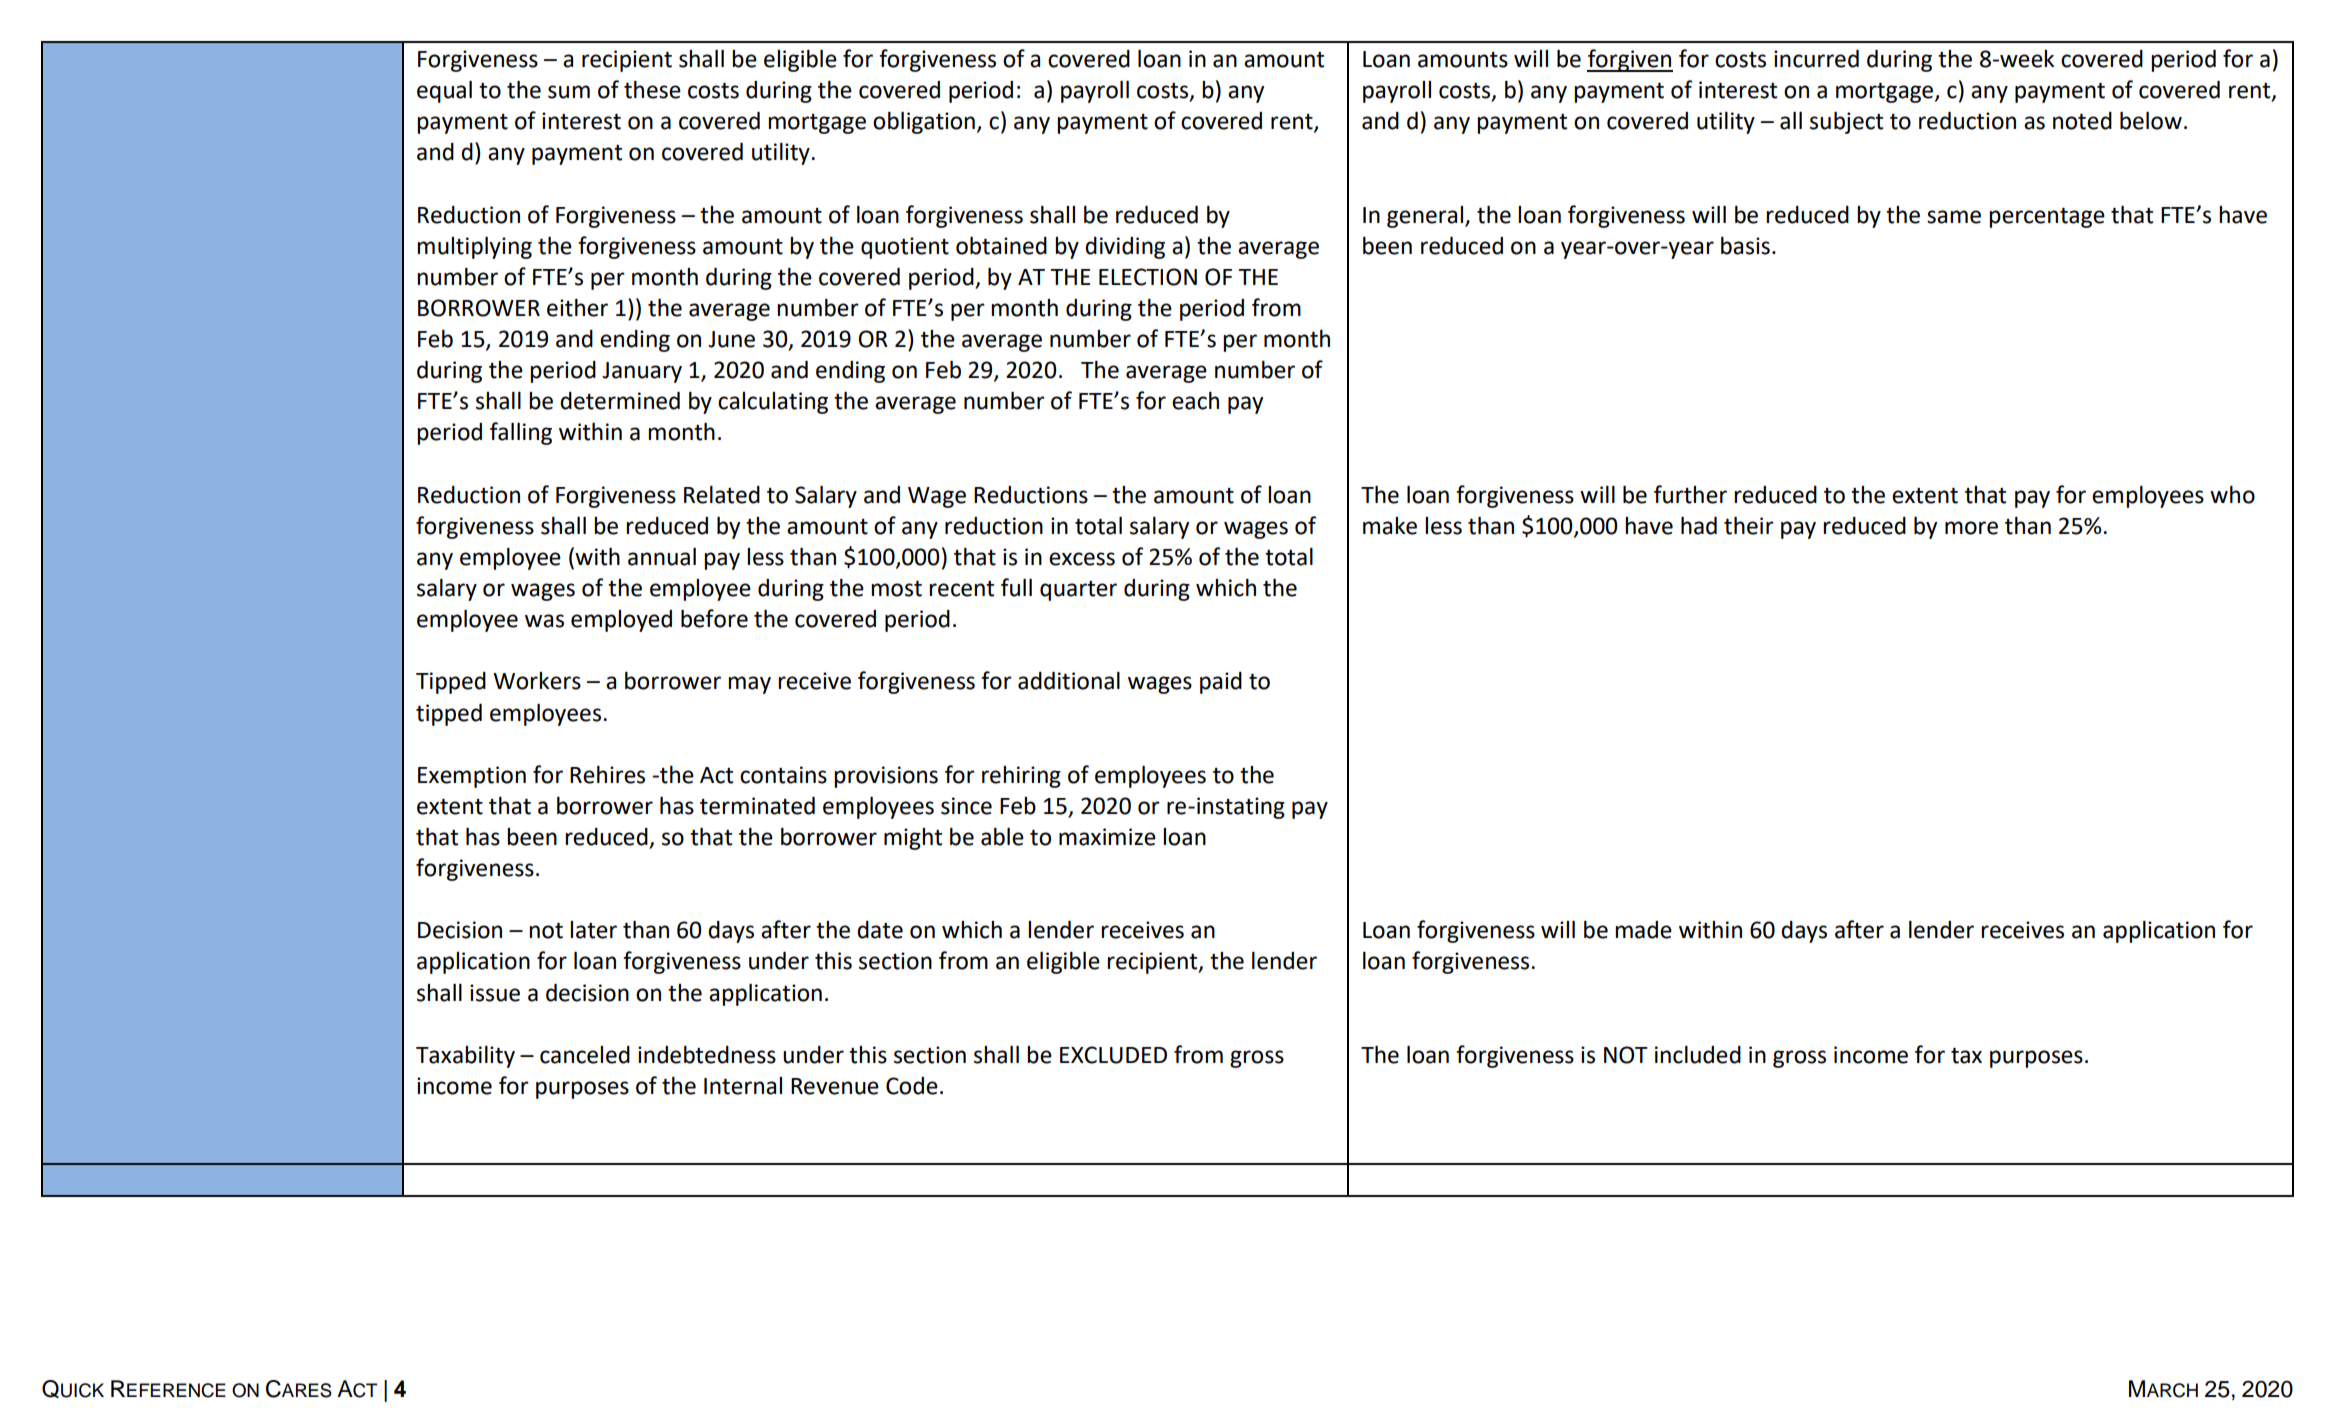  I want to click on more, so click(1971, 528).
